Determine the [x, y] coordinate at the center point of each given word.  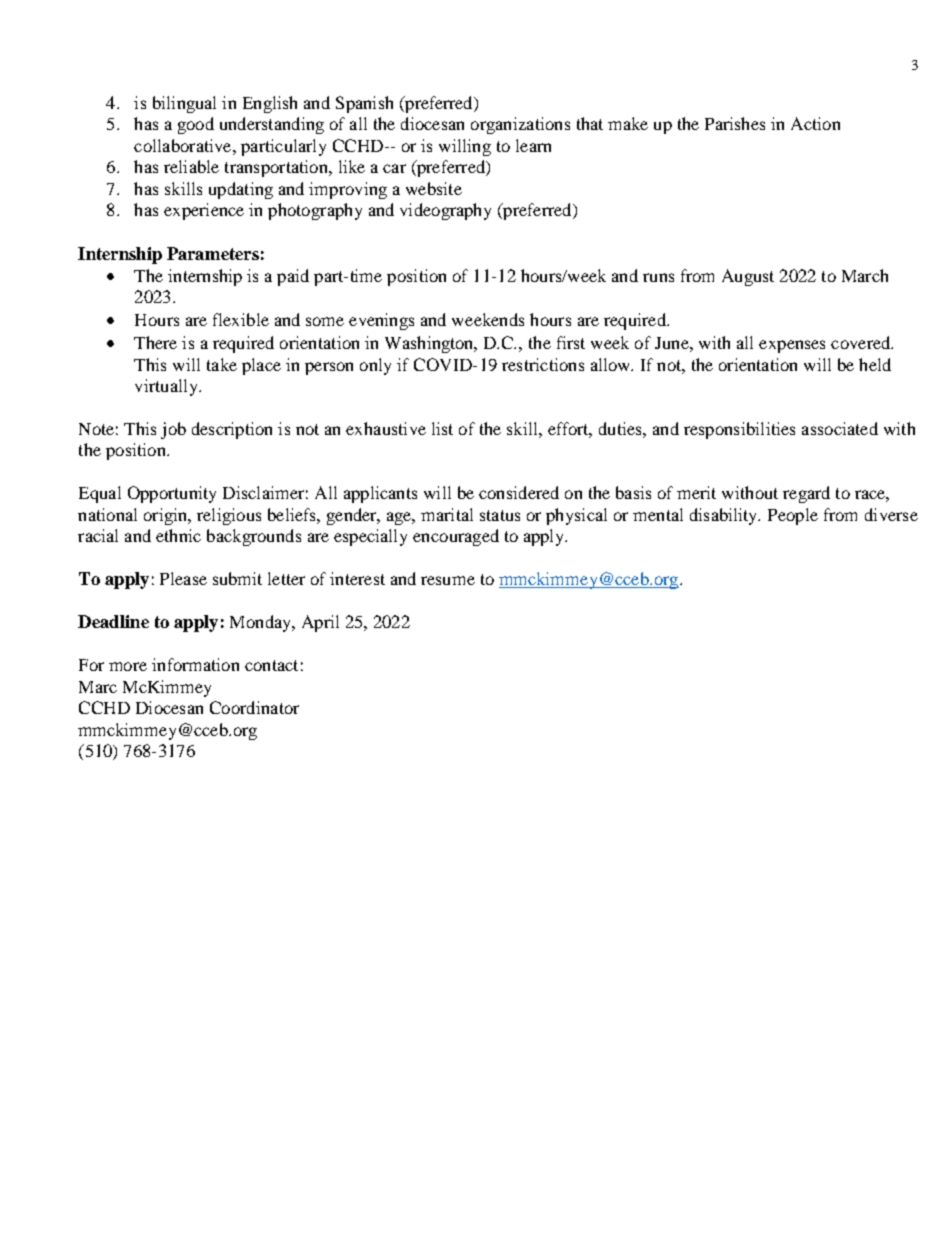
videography [445, 211]
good [196, 125]
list [442, 428]
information [195, 664]
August [748, 277]
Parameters [213, 253]
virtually [167, 387]
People [793, 516]
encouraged [456, 537]
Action [815, 123]
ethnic [178, 535]
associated [840, 428]
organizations [520, 125]
